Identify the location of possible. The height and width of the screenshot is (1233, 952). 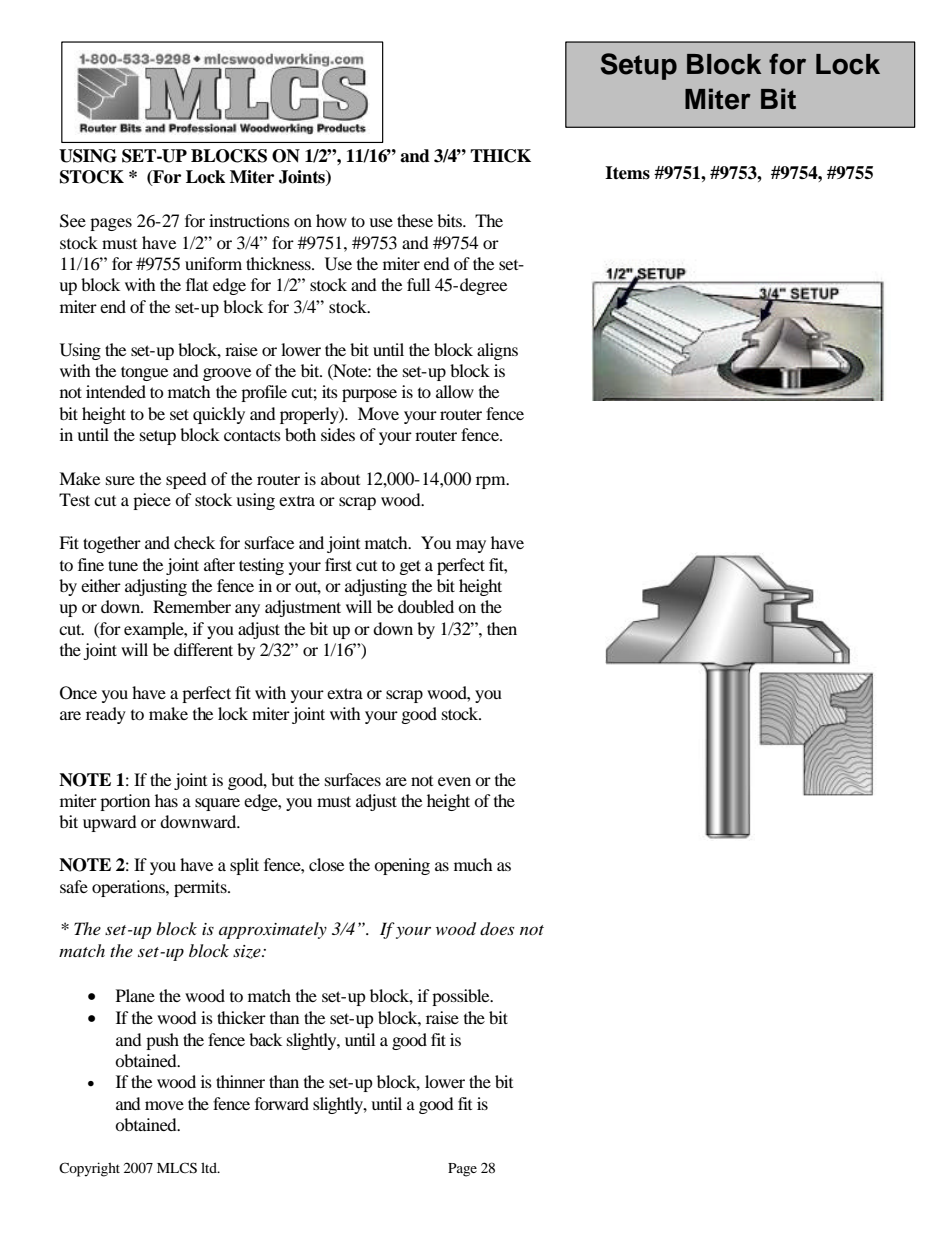
(462, 997).
